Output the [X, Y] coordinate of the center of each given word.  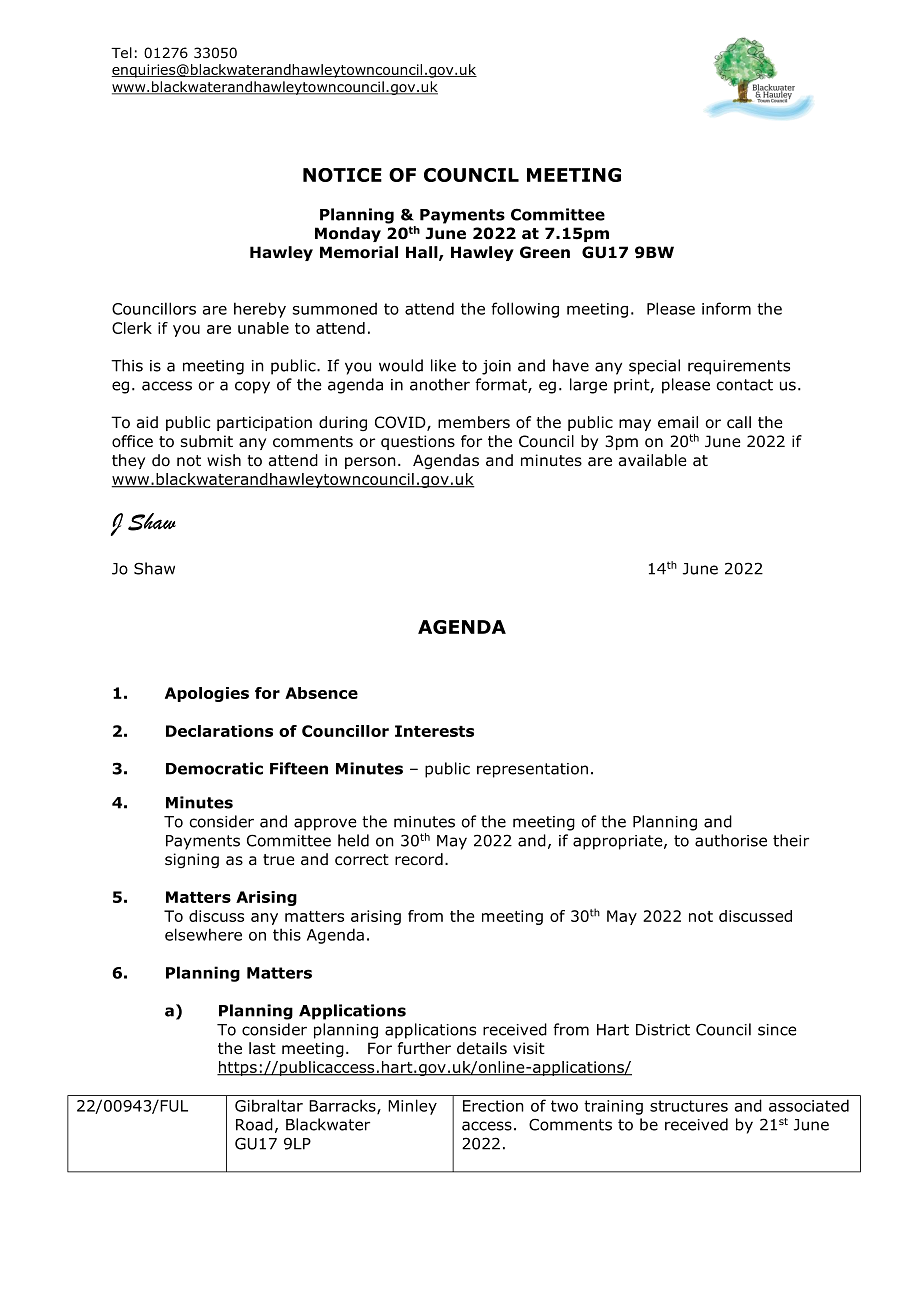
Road [254, 1124]
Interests [434, 731]
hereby [260, 310]
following [525, 310]
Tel [121, 52]
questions [418, 442]
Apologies [207, 694]
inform [726, 308]
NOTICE [342, 175]
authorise [731, 840]
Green [545, 252]
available [652, 460]
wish [224, 460]
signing [192, 860]
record [419, 859]
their [791, 840]
